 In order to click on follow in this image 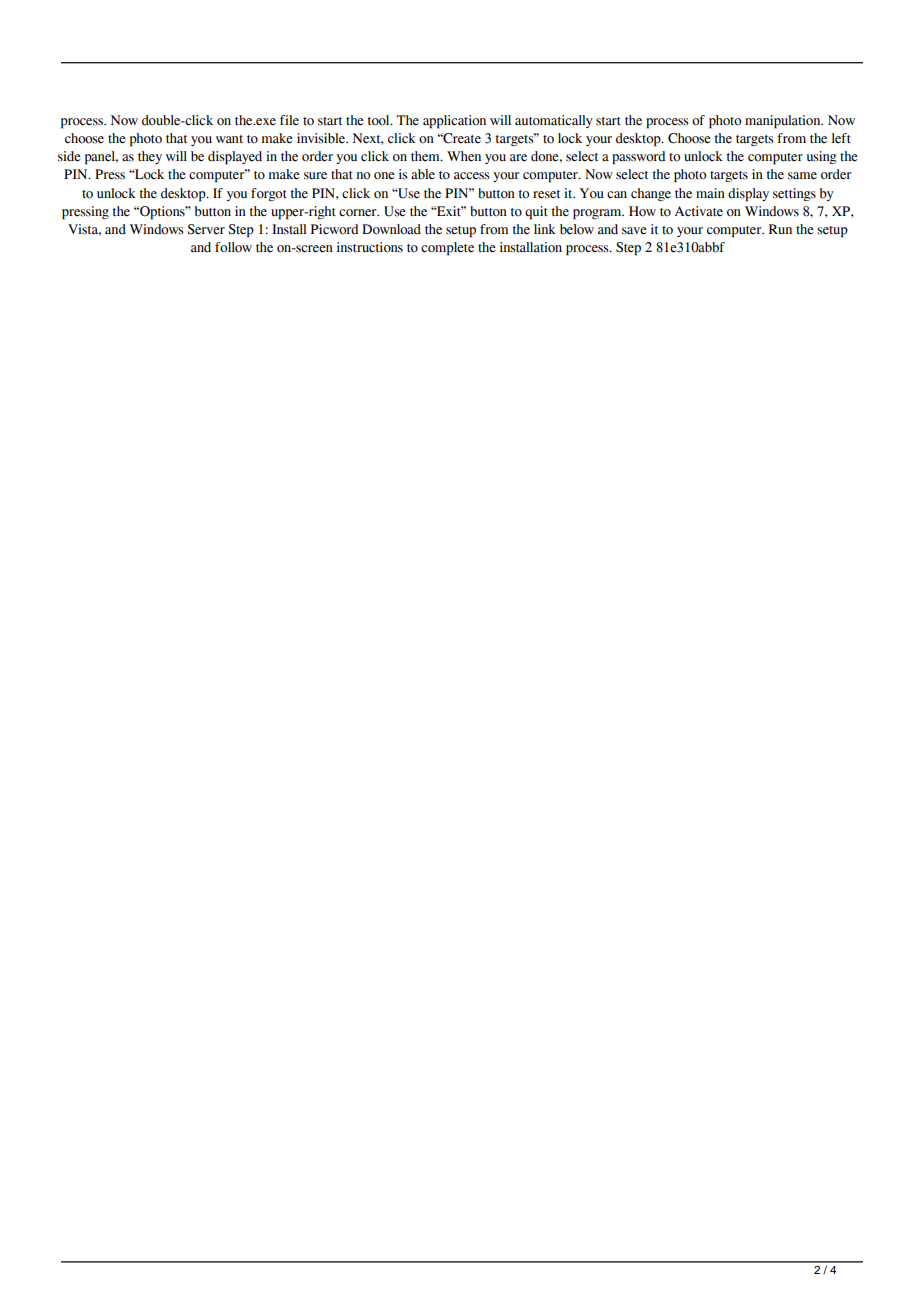, I will do `click(233, 247)`.
